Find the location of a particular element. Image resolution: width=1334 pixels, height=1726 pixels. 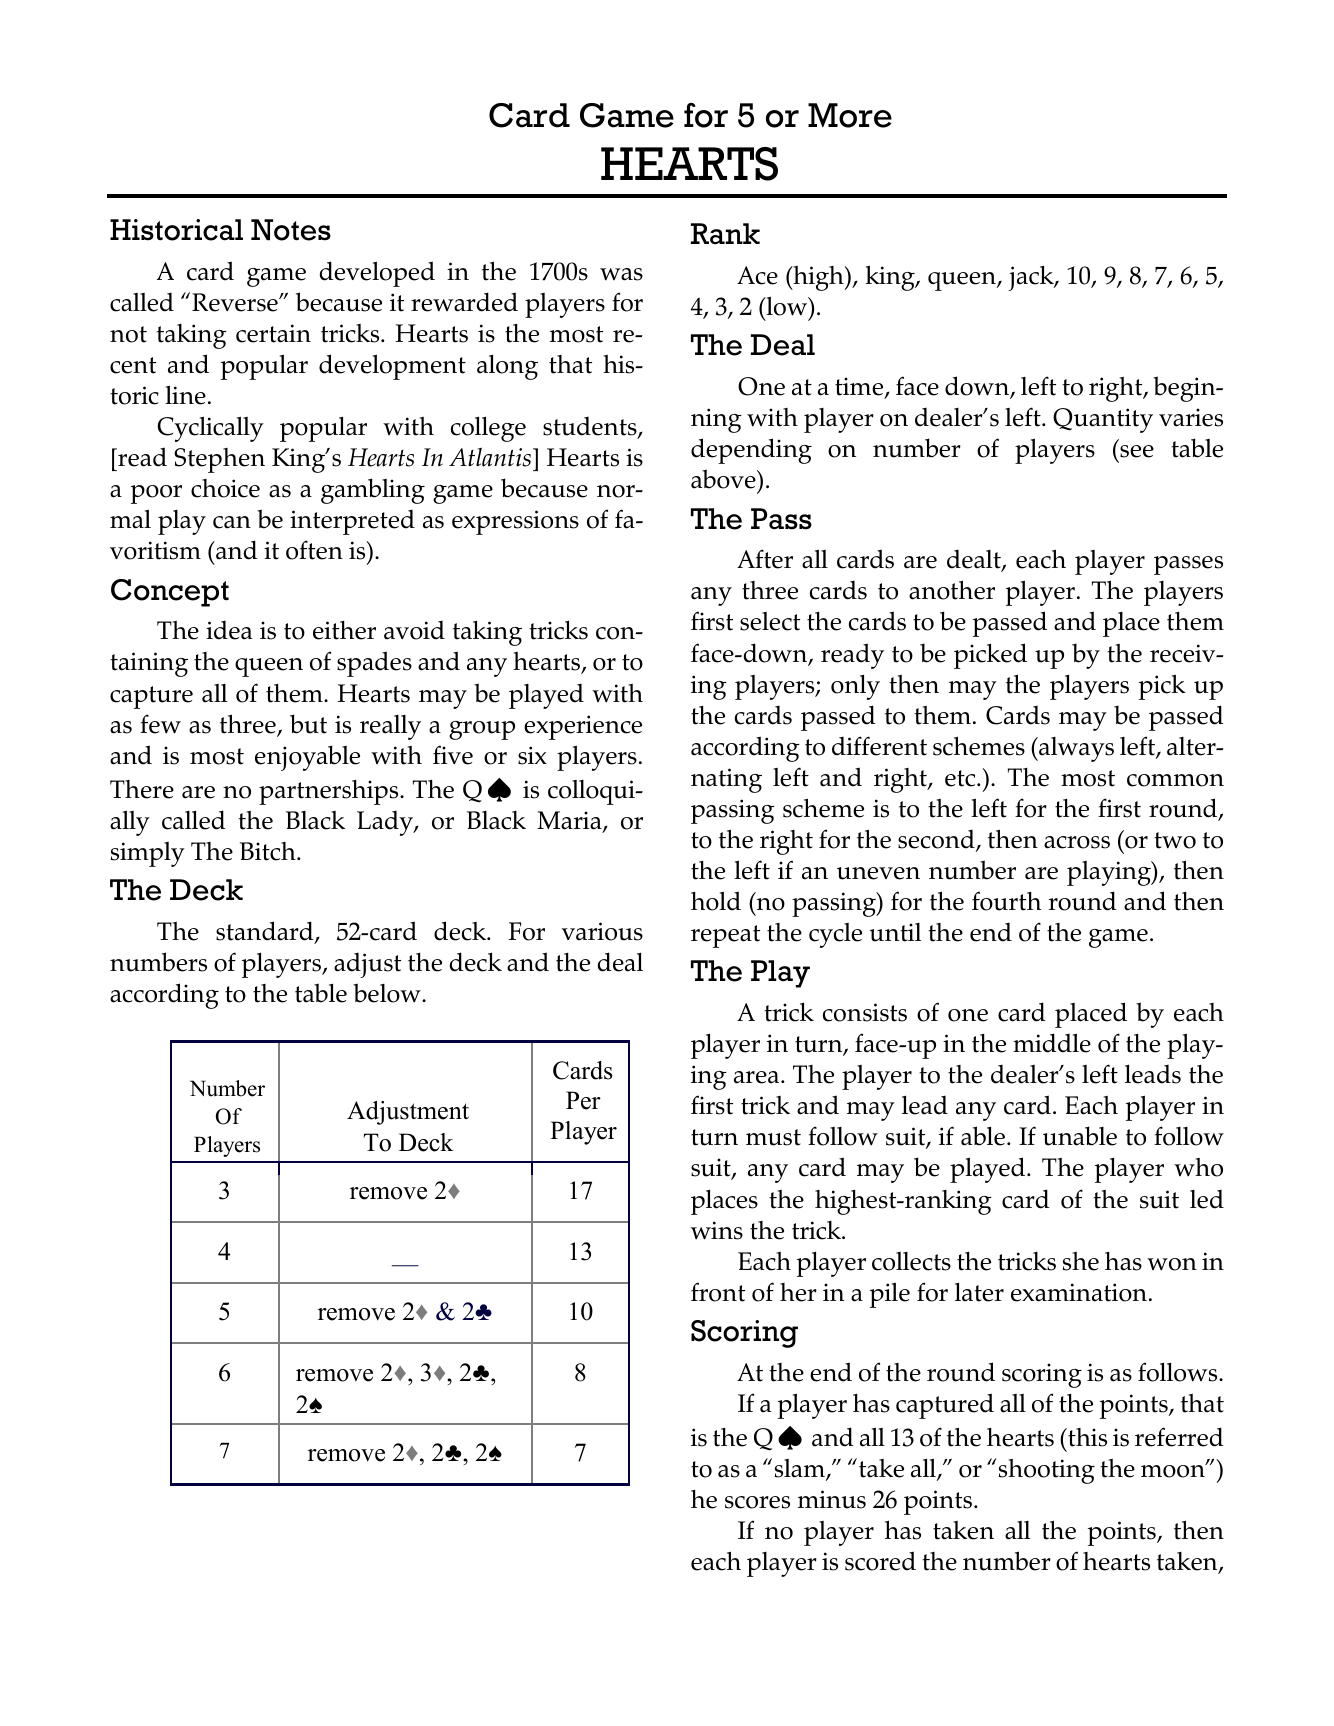

was is located at coordinates (621, 274).
